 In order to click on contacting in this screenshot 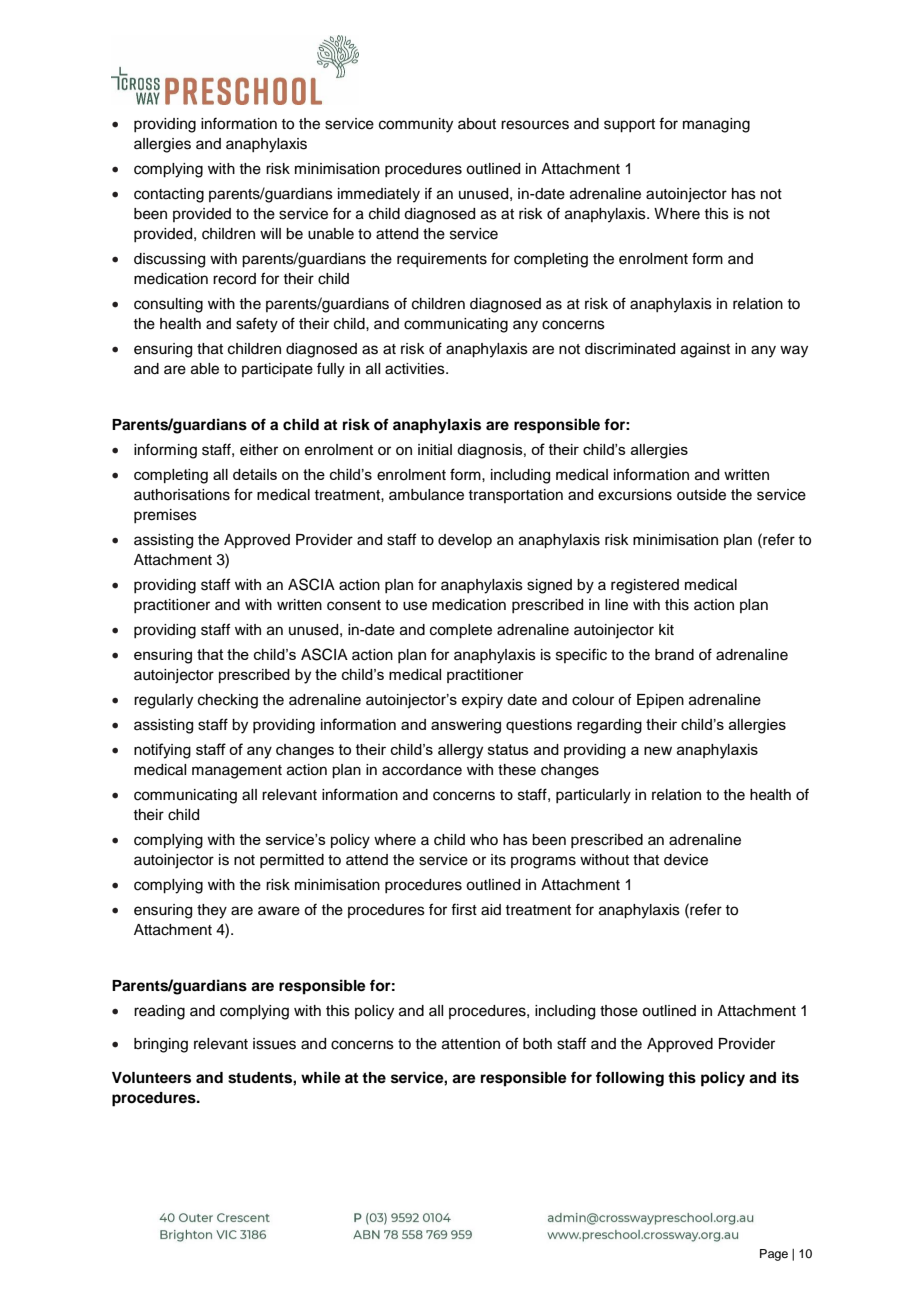, I will do `click(169, 195)`.
